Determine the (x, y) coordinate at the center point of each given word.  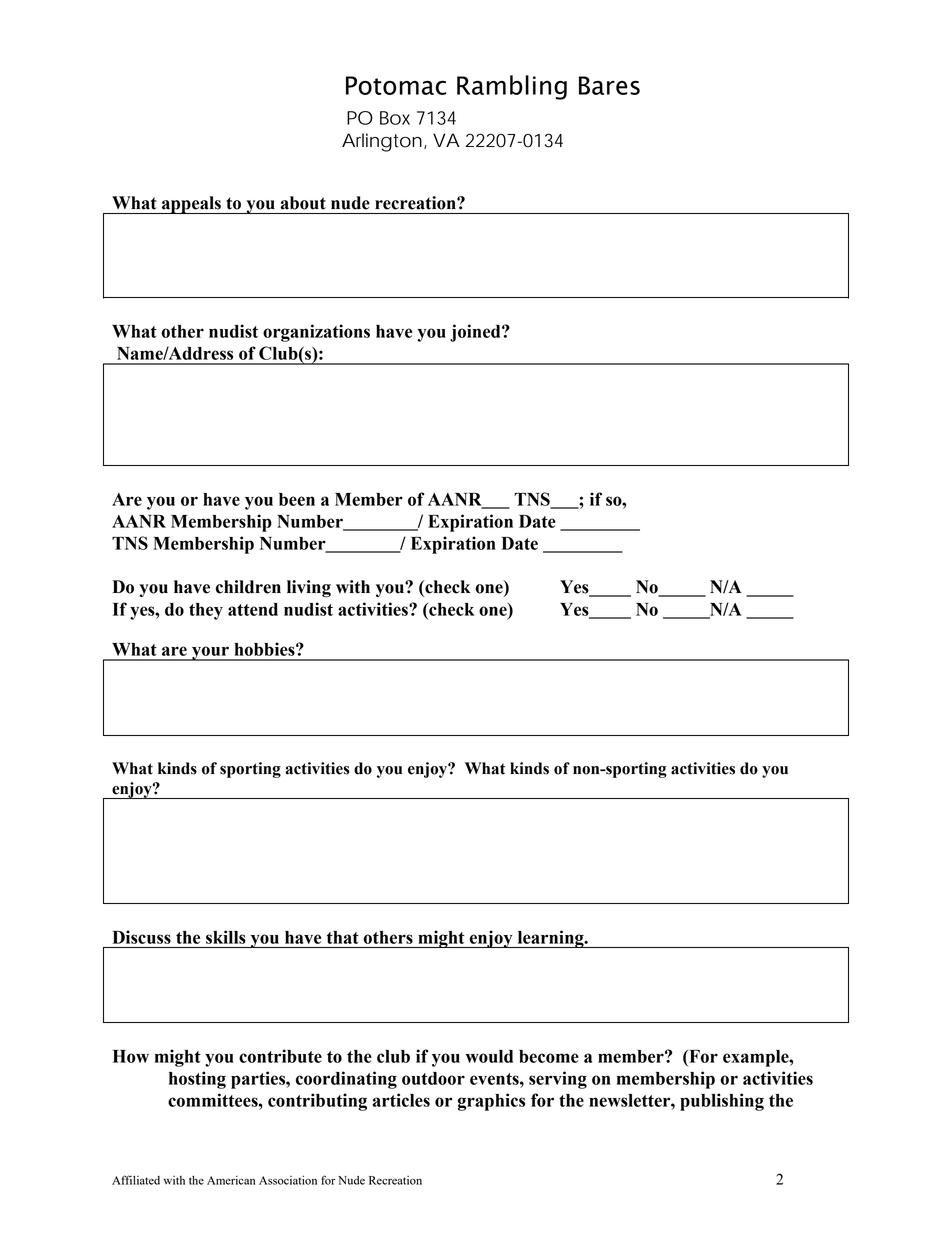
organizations (316, 333)
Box (395, 118)
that (343, 937)
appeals (191, 205)
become (549, 1056)
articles (401, 1100)
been (297, 499)
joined (476, 333)
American (231, 1180)
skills (226, 937)
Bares (609, 85)
